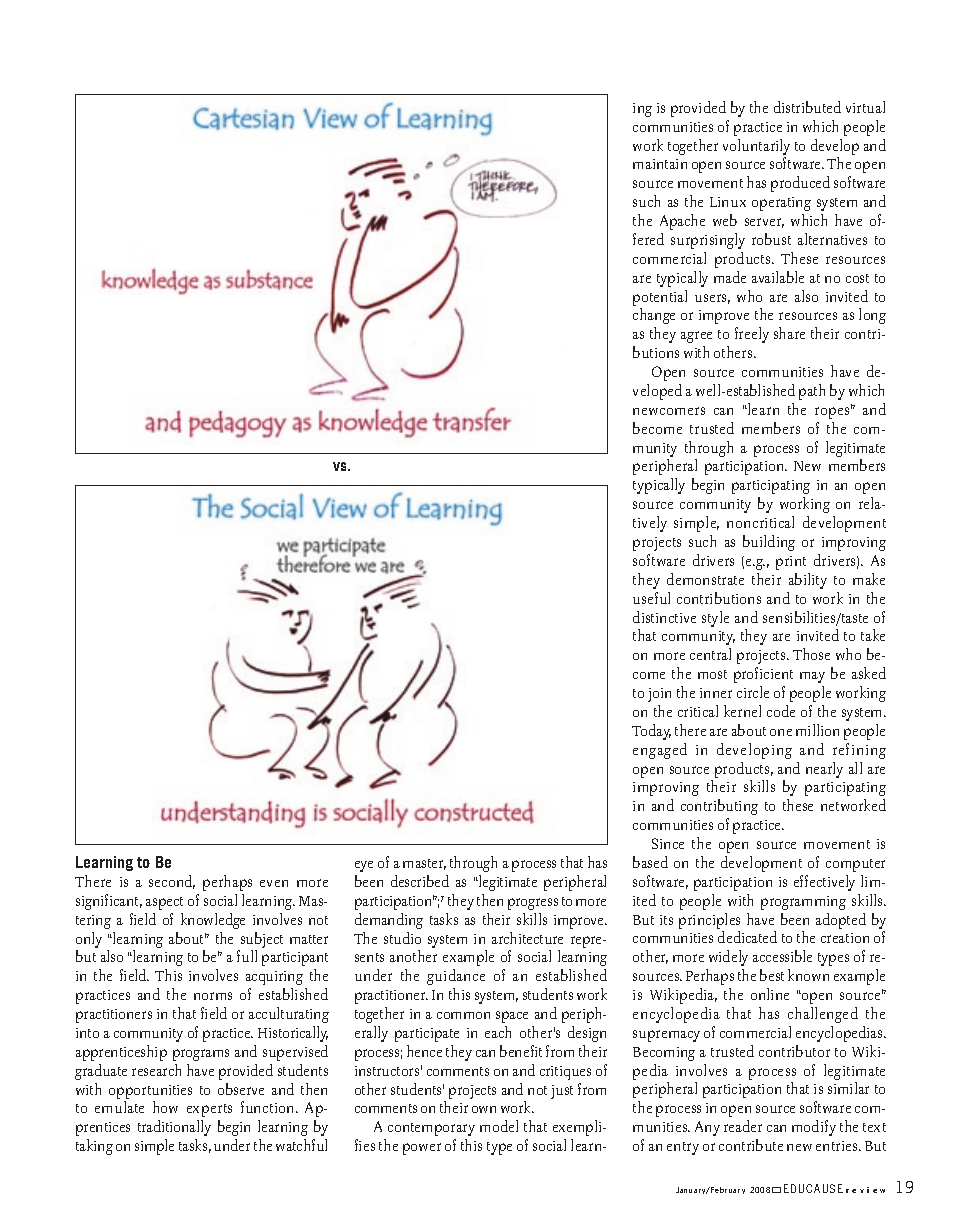 The width and height of the screenshot is (962, 1232). What do you see at coordinates (824, 770) in the screenshot?
I see `nearly` at bounding box center [824, 770].
